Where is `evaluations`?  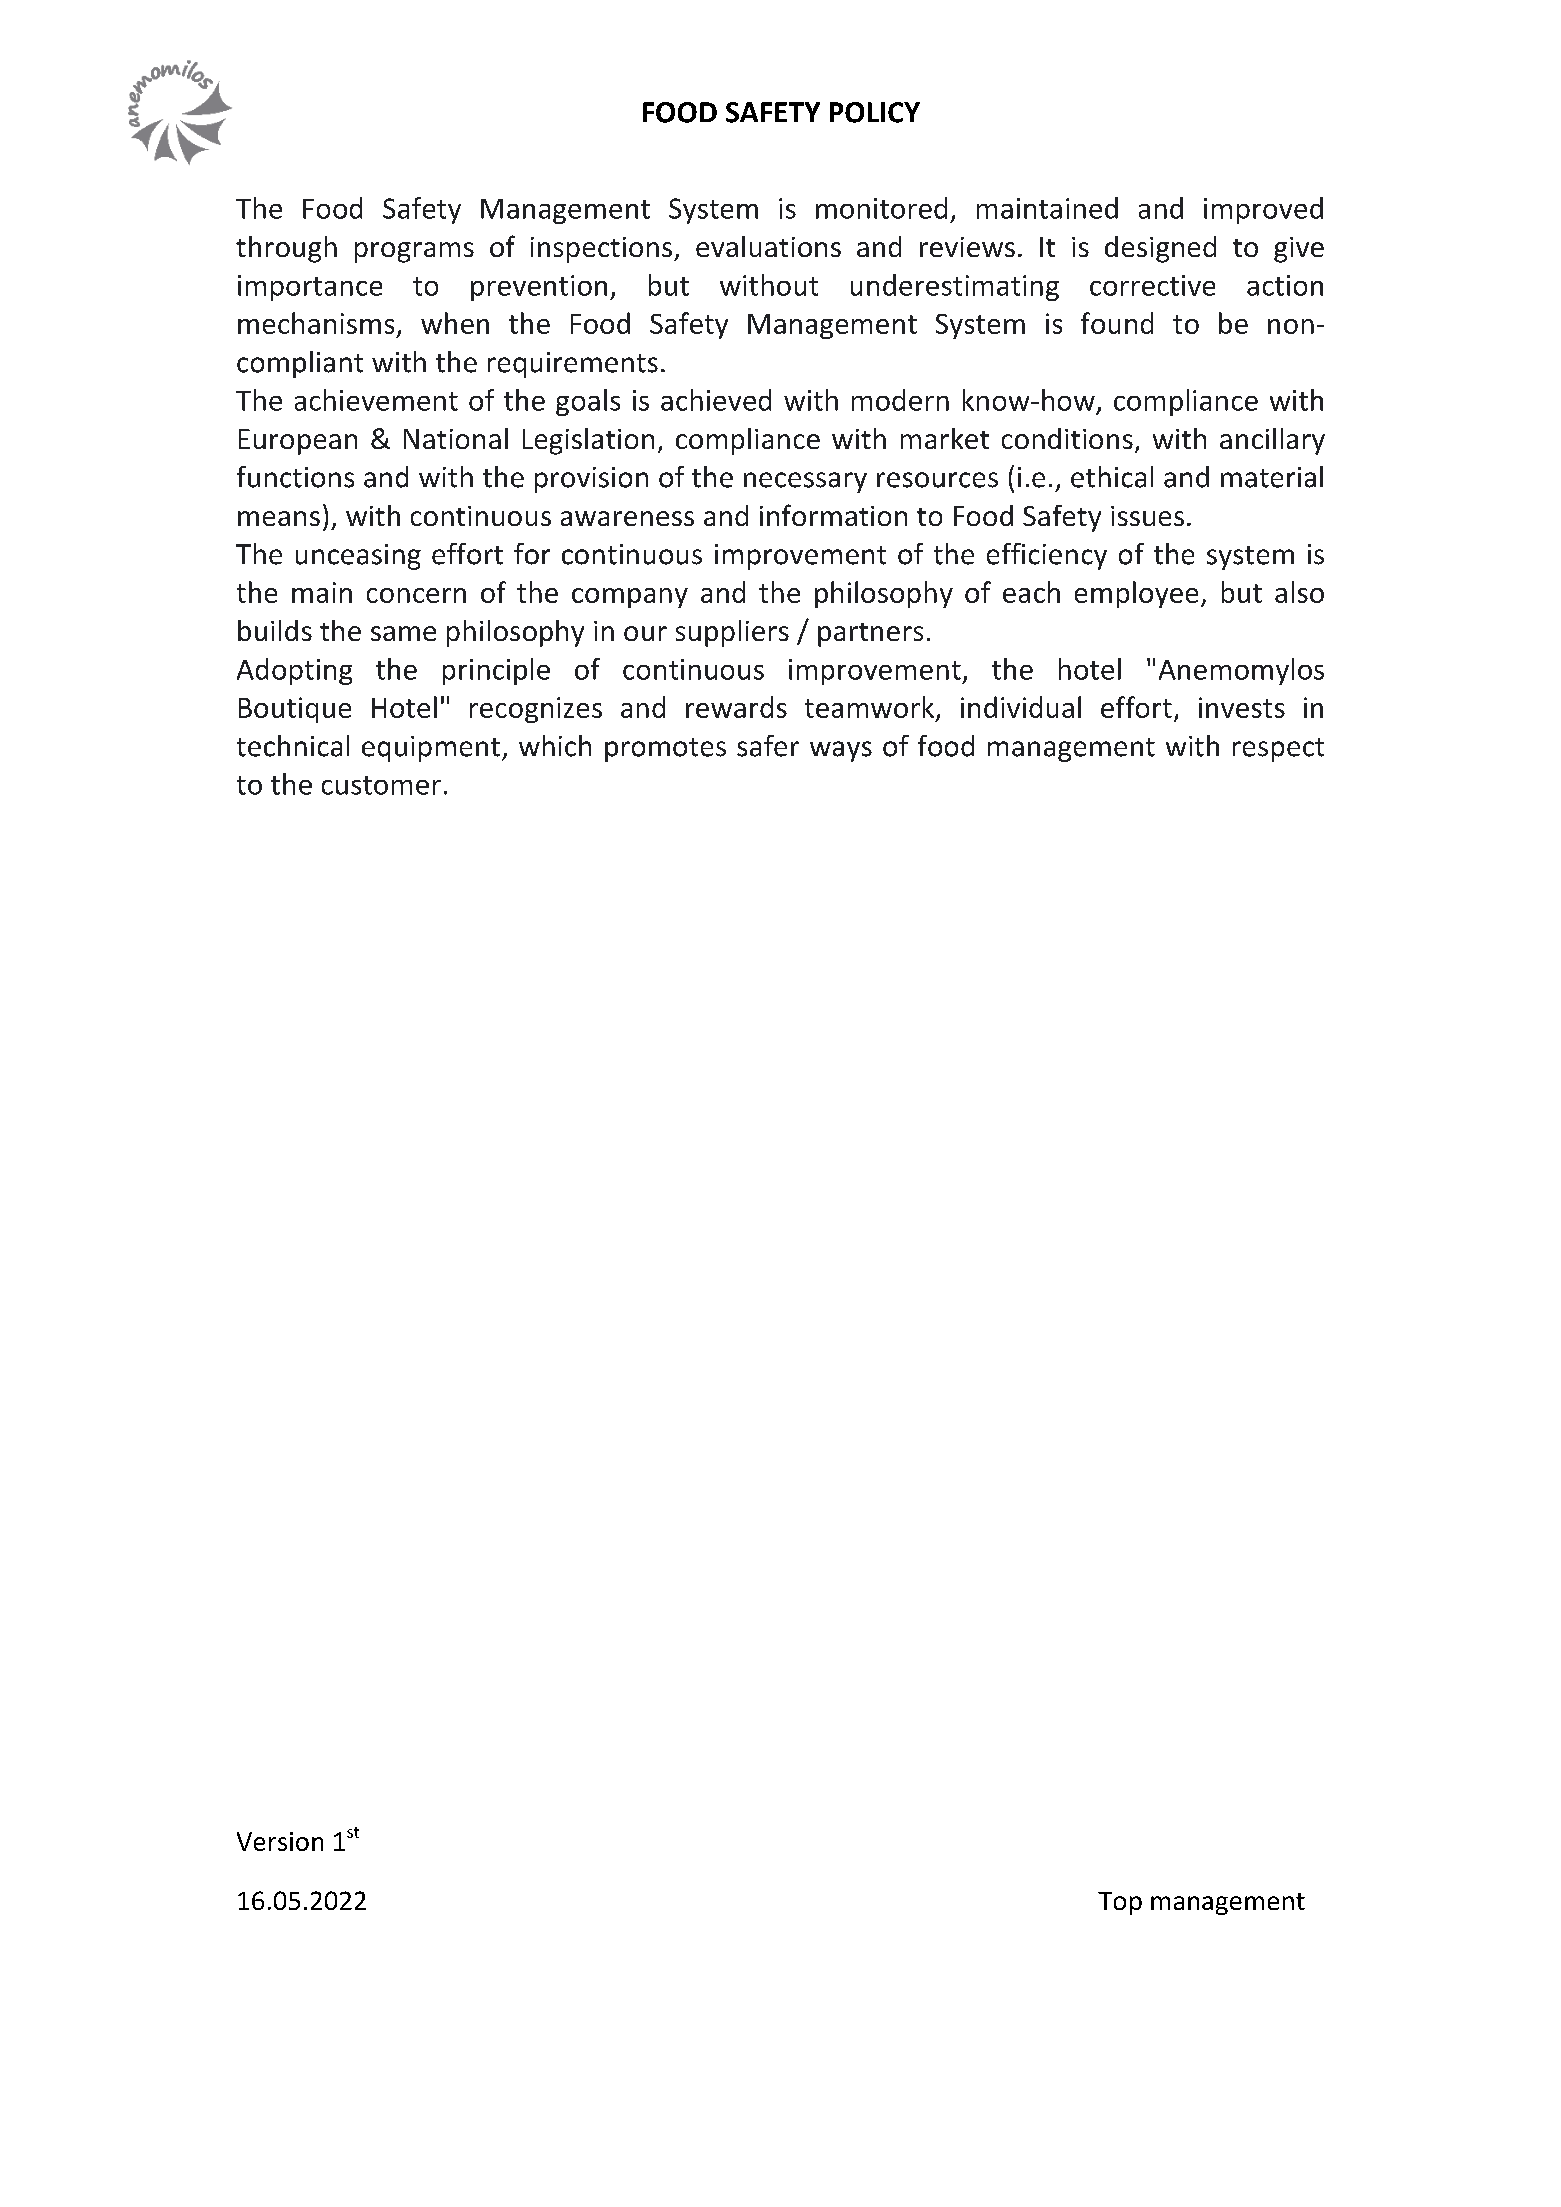 evaluations is located at coordinates (768, 246).
